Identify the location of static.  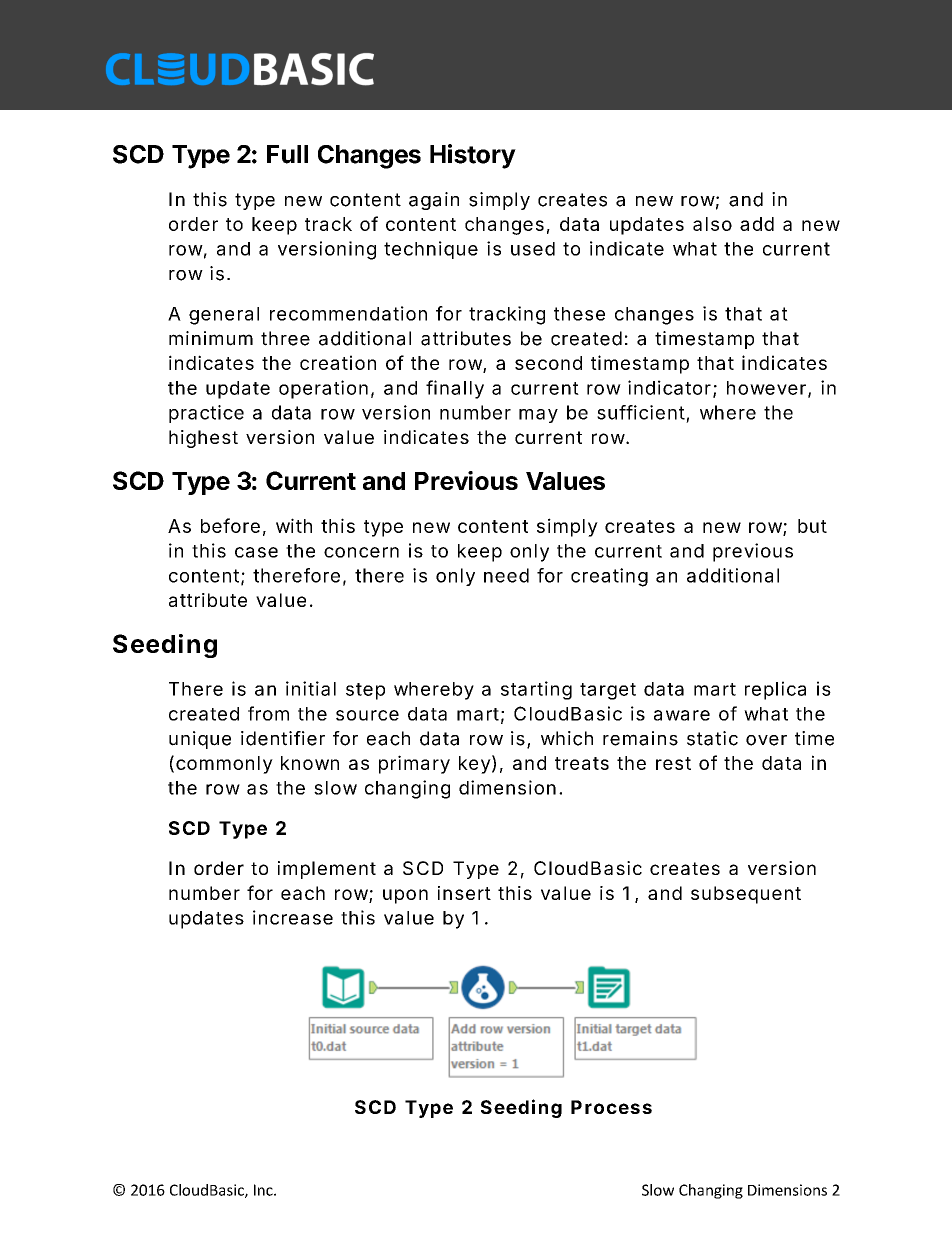
(712, 738).
